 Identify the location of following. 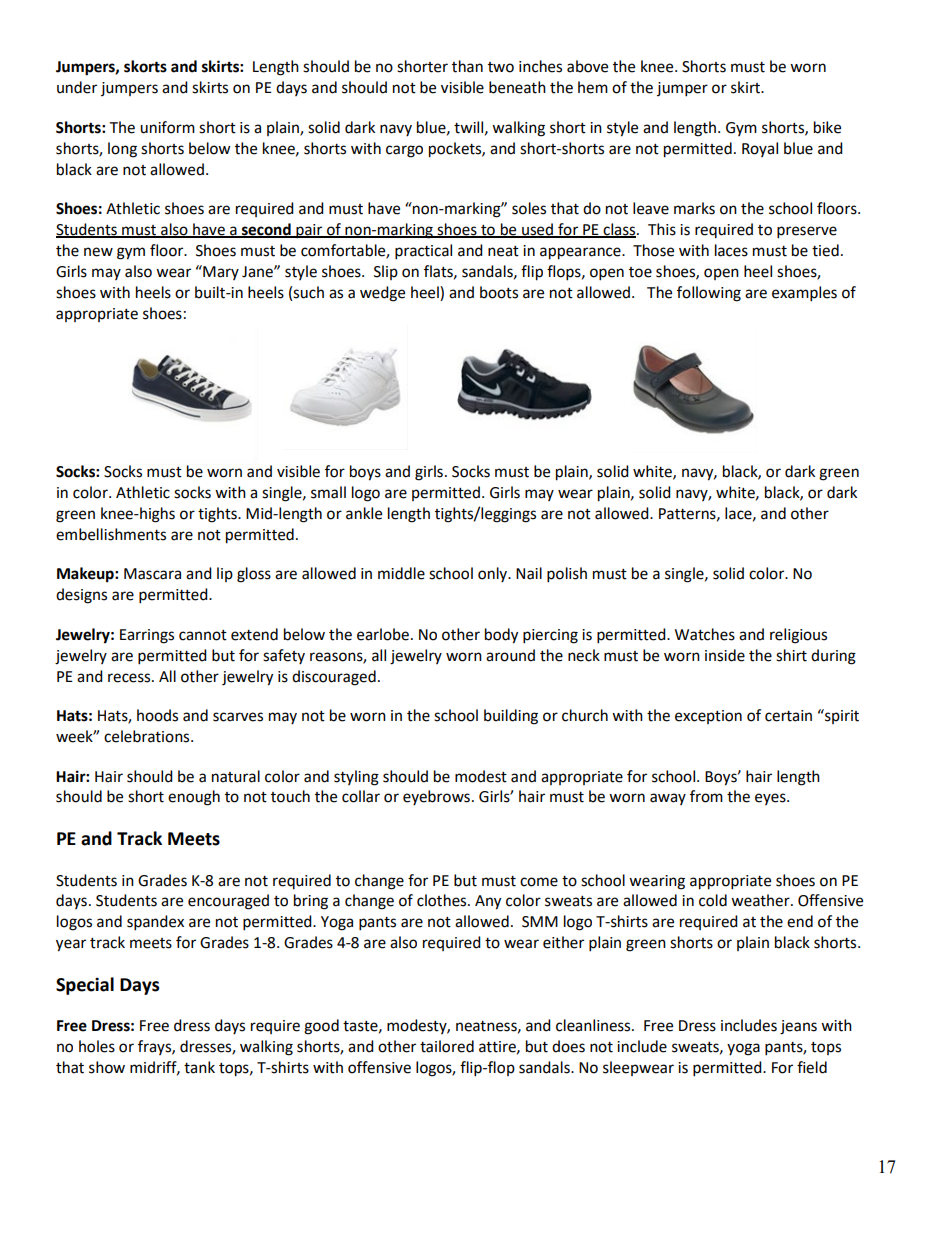
(709, 294).
